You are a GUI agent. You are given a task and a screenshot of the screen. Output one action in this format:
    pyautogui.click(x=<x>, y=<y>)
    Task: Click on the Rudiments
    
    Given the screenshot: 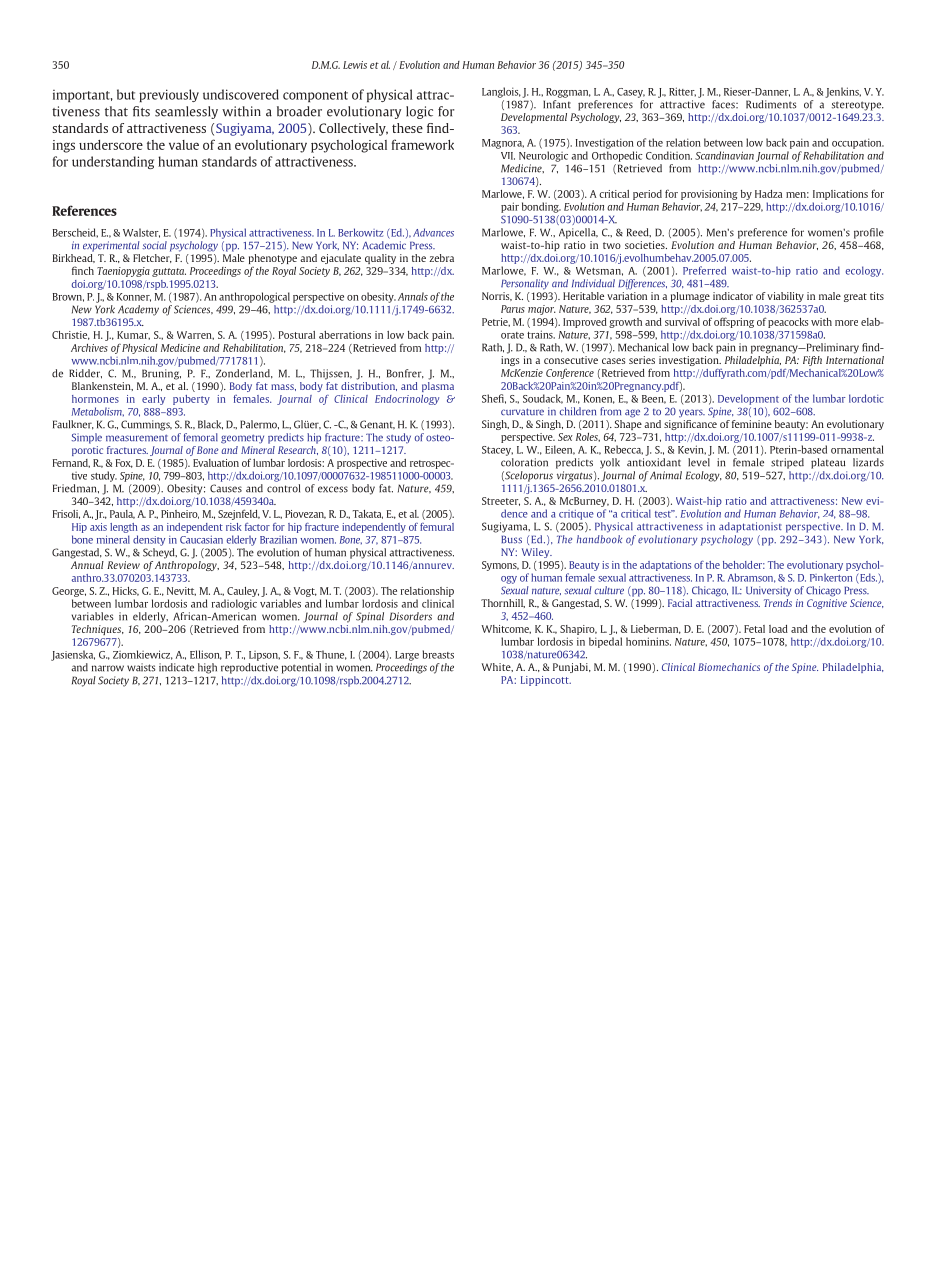 What is the action you would take?
    pyautogui.click(x=771, y=104)
